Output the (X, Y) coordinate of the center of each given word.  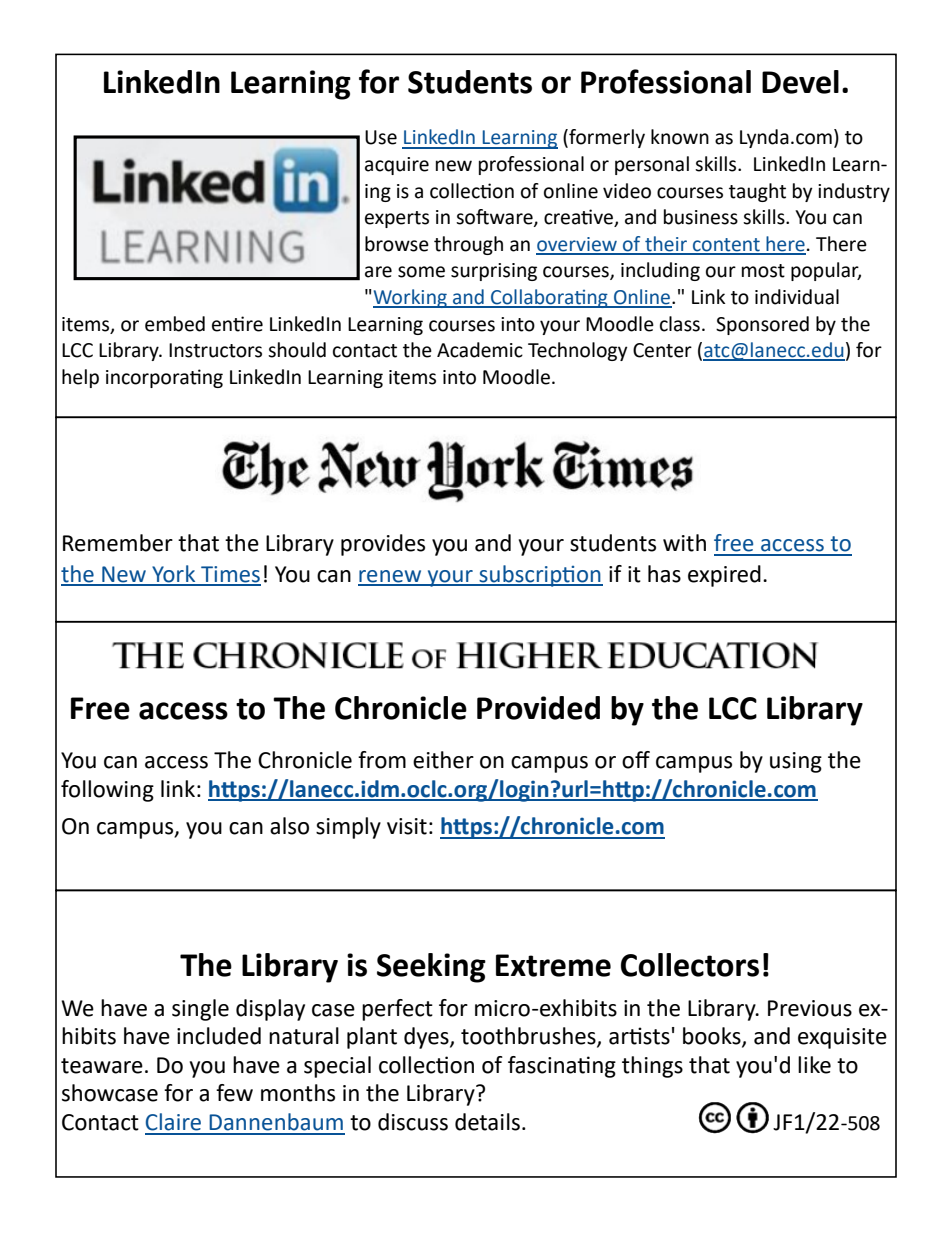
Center (662, 350)
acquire (397, 166)
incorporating (164, 378)
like (814, 1065)
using (796, 762)
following (107, 791)
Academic (480, 350)
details (487, 1122)
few (234, 1093)
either (443, 760)
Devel (800, 82)
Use (381, 137)
